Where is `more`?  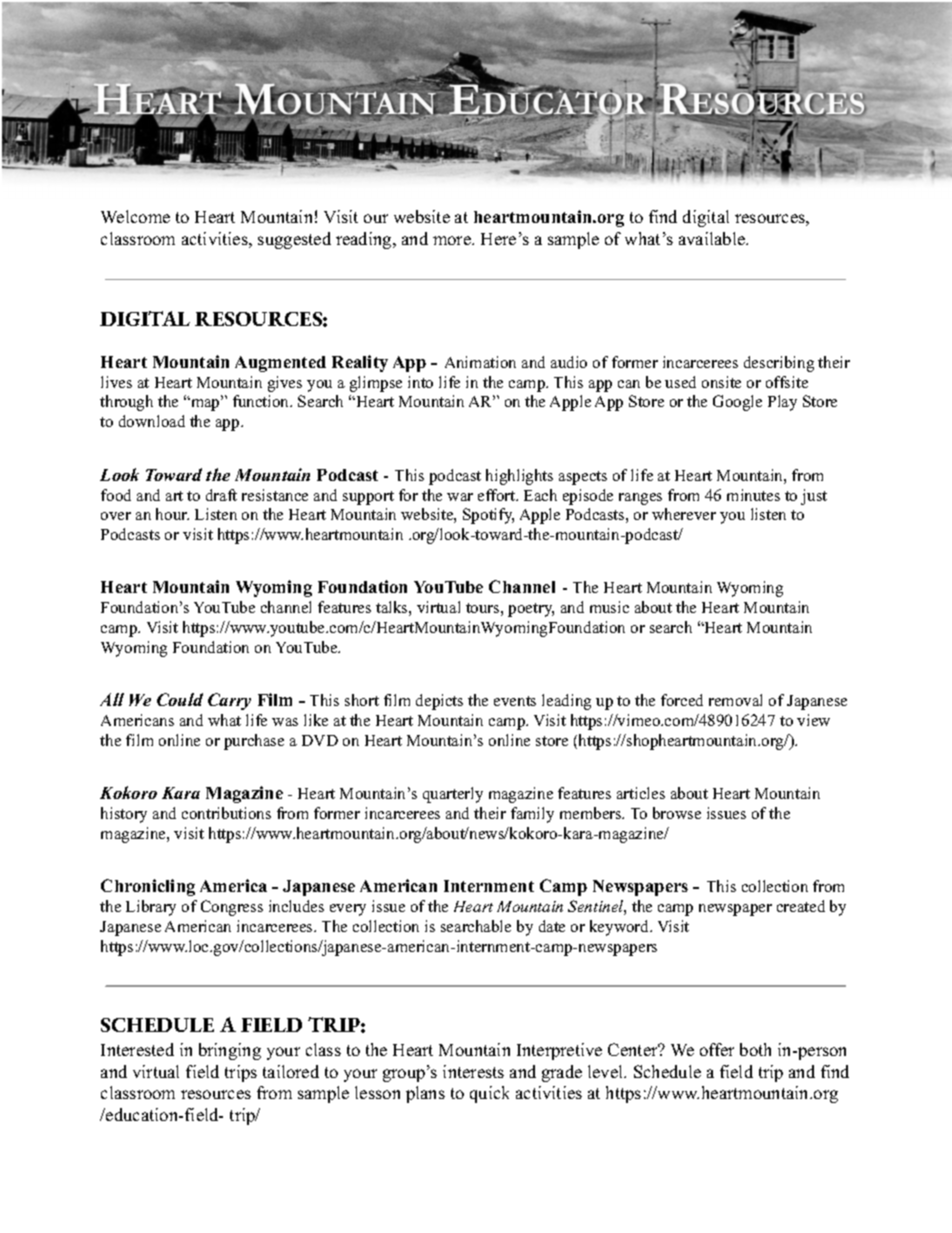 more is located at coordinates (453, 240).
